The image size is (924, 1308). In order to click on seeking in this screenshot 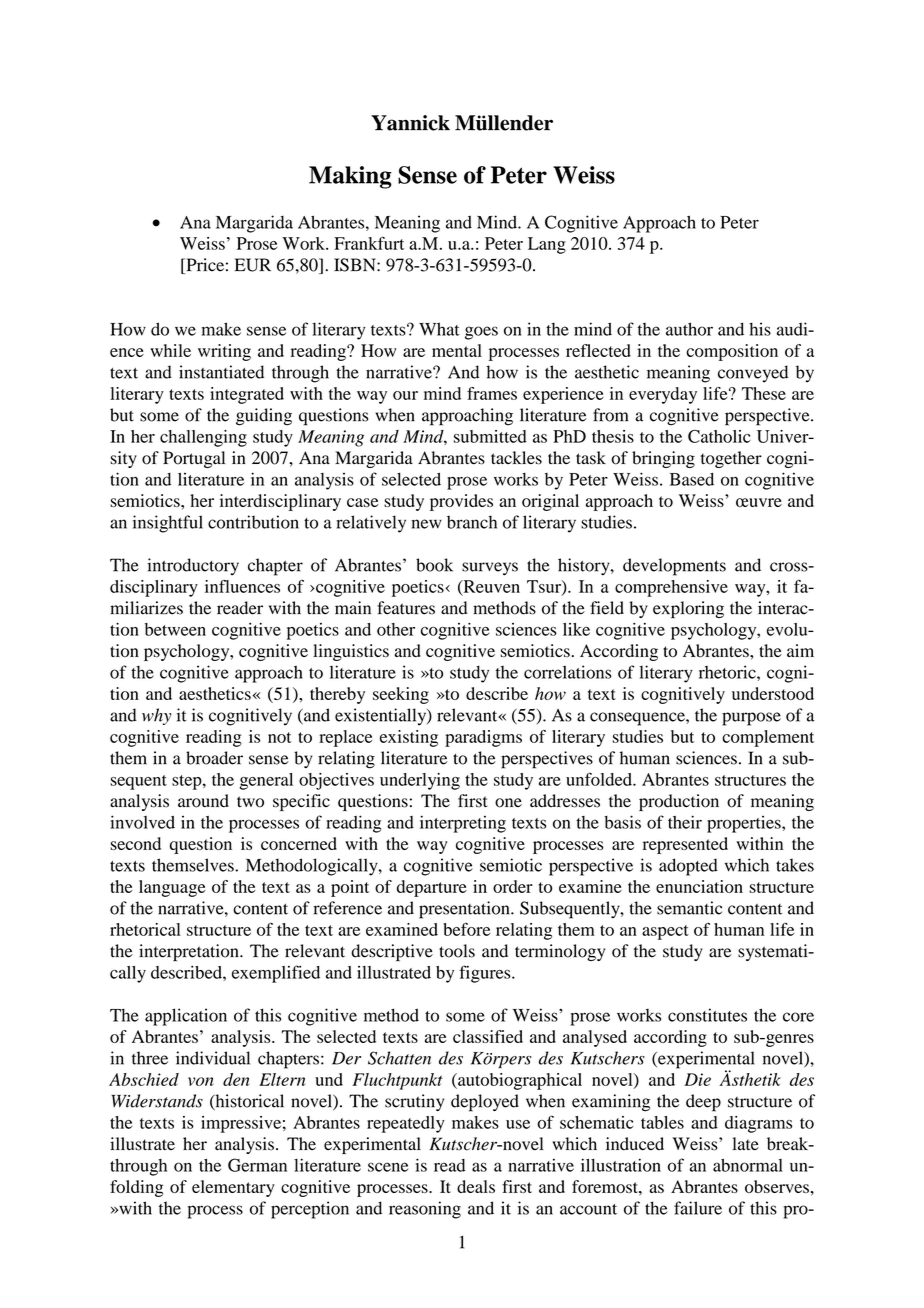, I will do `click(401, 695)`.
